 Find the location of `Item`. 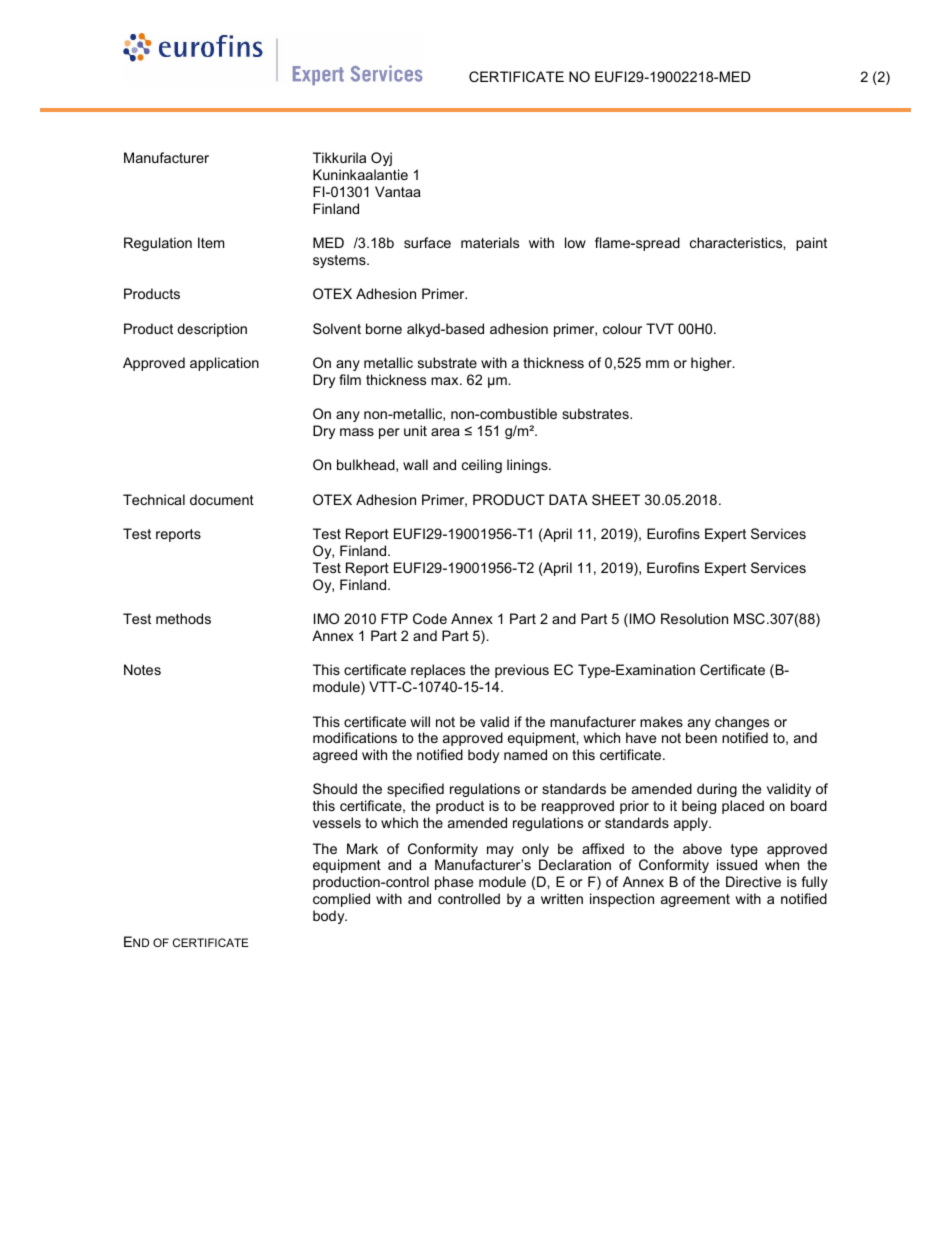

Item is located at coordinates (211, 242).
